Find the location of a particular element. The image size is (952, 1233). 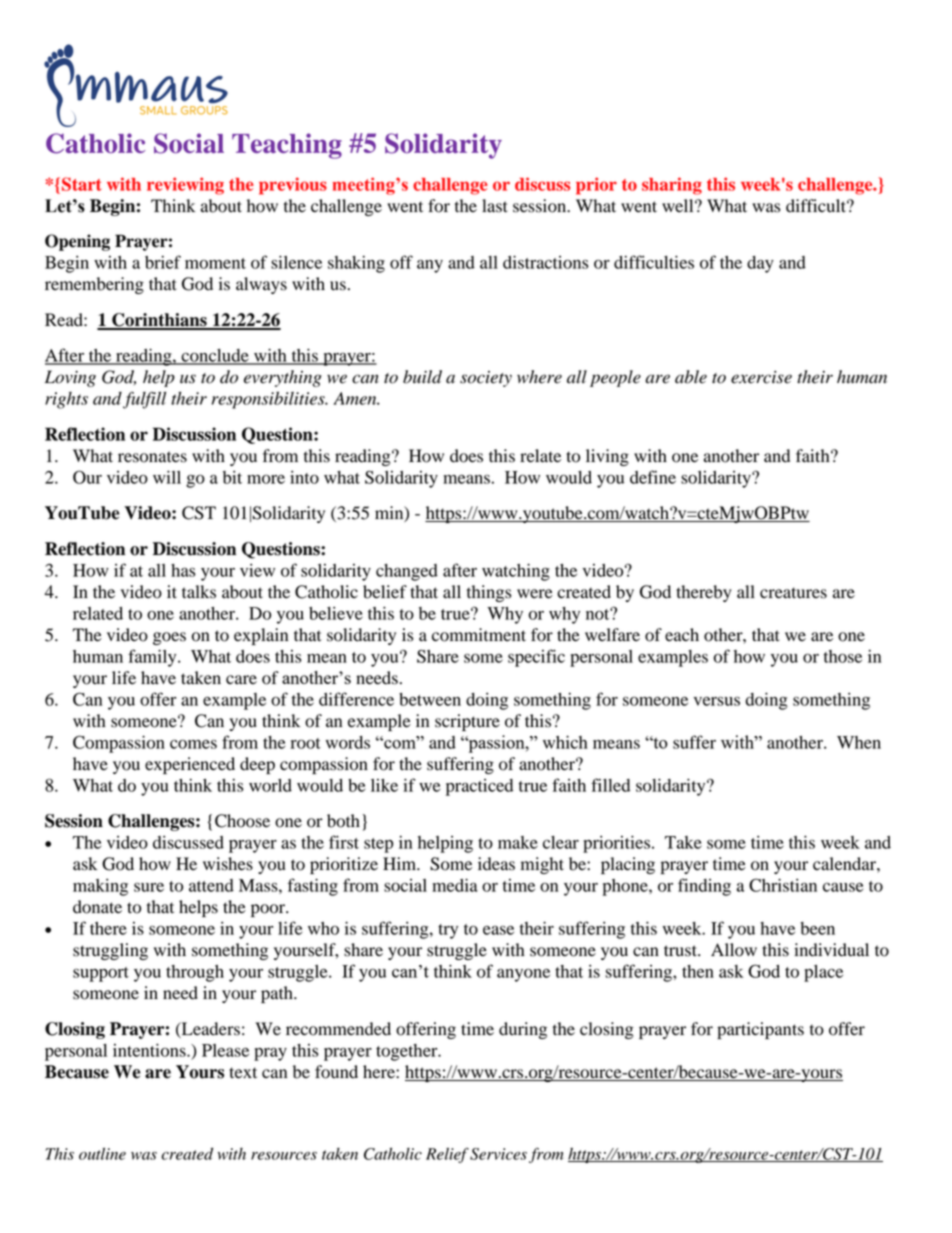

creatures is located at coordinates (793, 593).
